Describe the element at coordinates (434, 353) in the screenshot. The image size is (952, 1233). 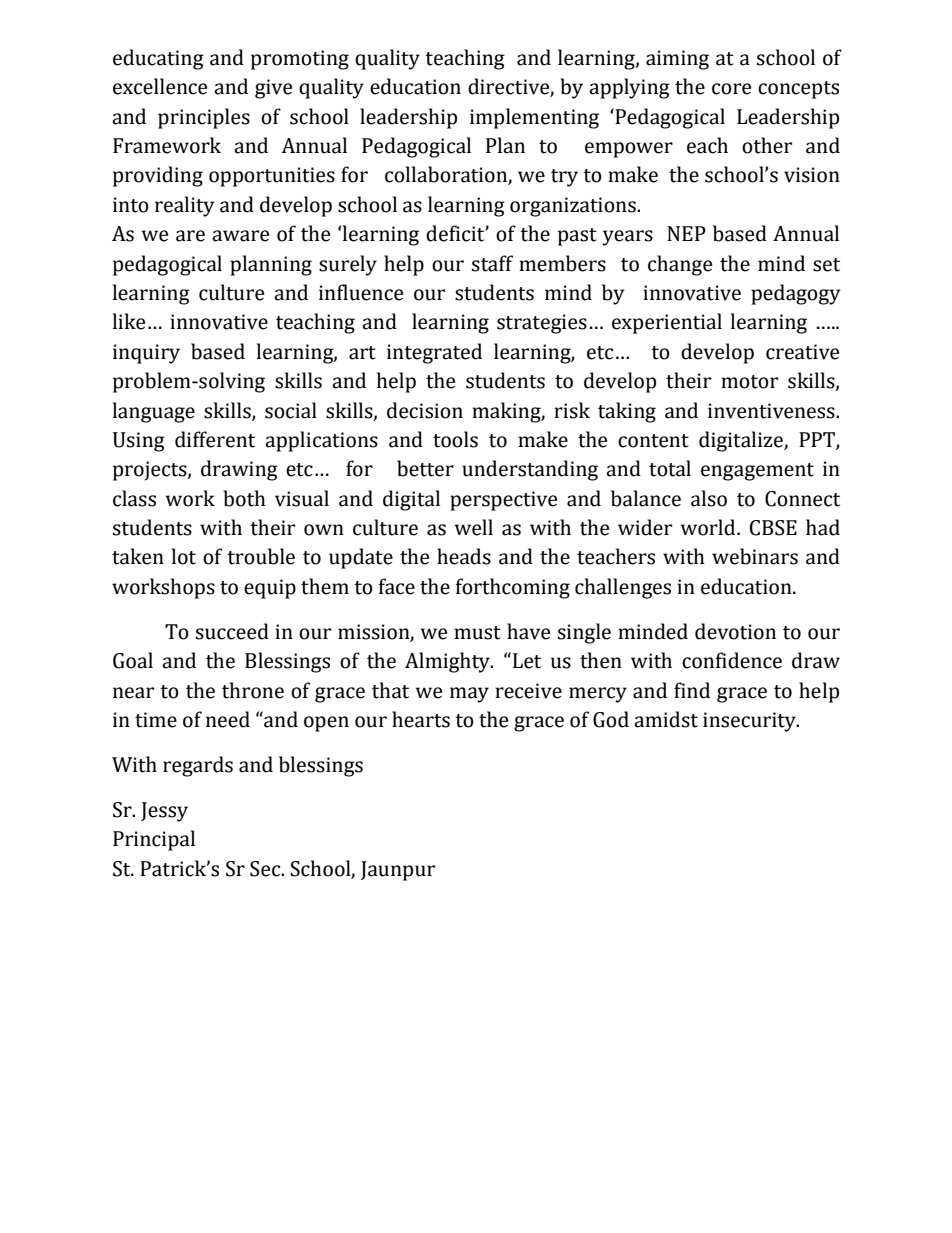
I see `integrated` at that location.
